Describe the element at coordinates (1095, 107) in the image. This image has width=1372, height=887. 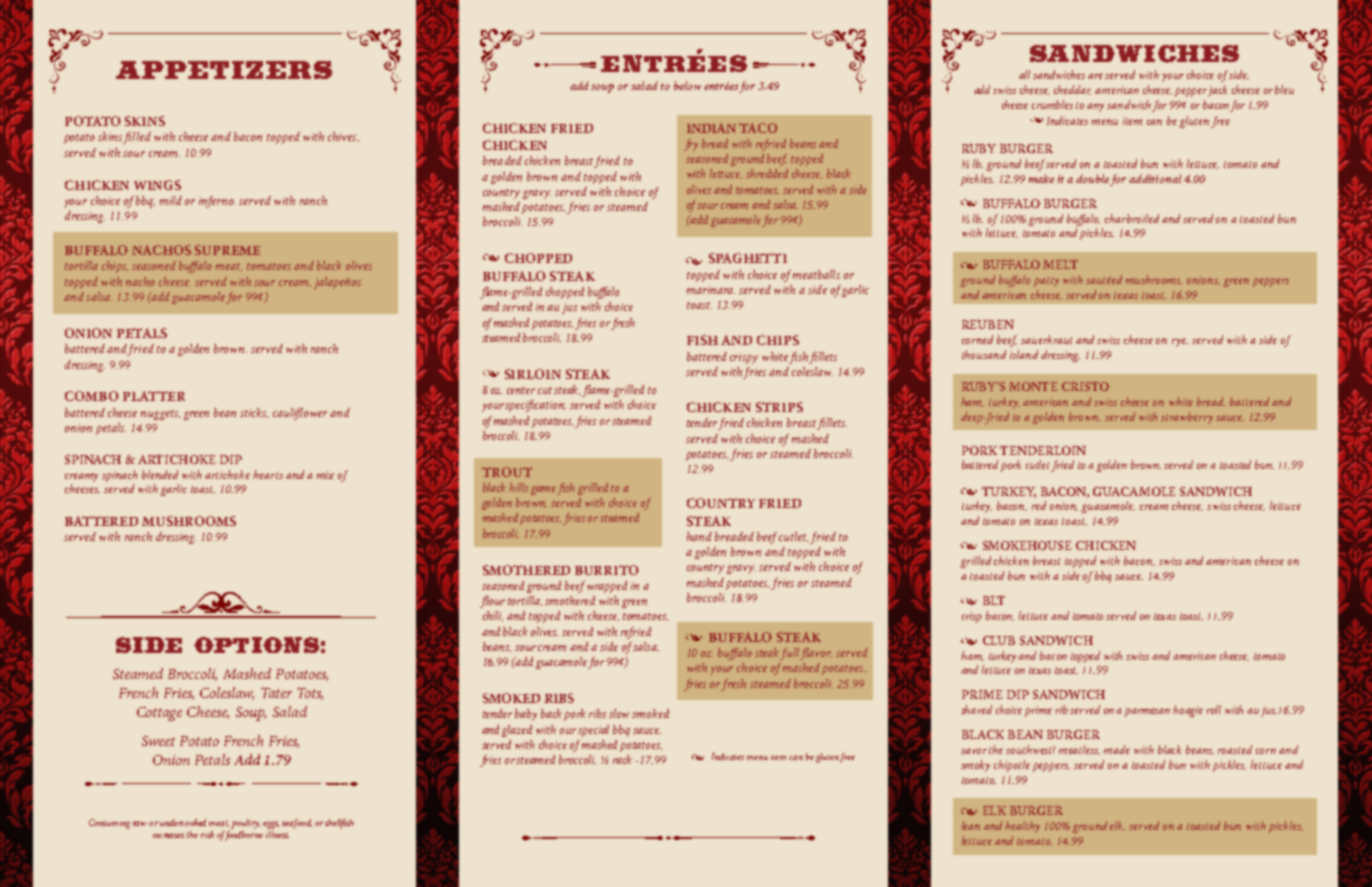
I see `any` at that location.
